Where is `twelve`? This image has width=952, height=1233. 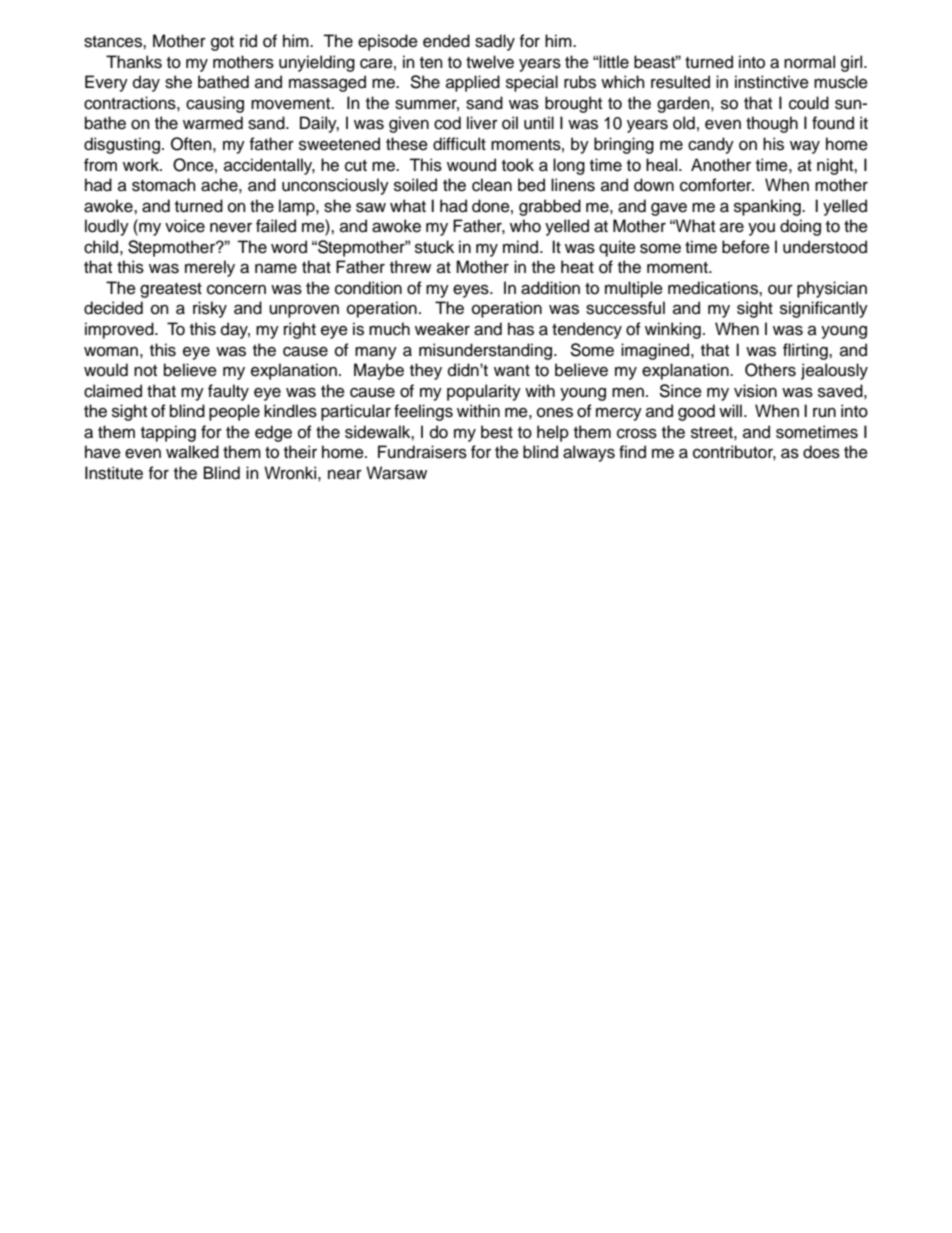
twelve is located at coordinates (490, 62).
